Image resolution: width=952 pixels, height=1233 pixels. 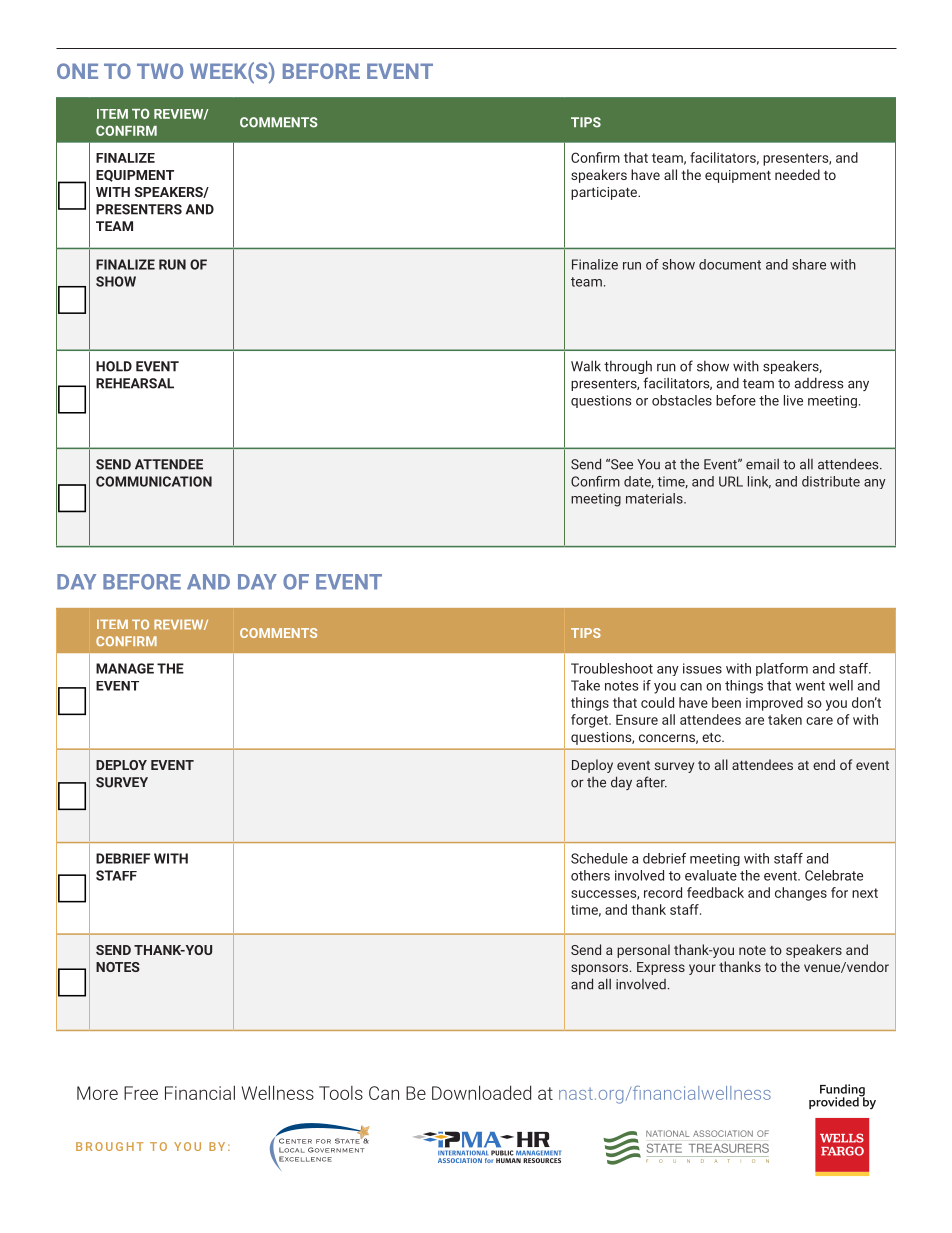 What do you see at coordinates (797, 174) in the screenshot?
I see `needed` at bounding box center [797, 174].
